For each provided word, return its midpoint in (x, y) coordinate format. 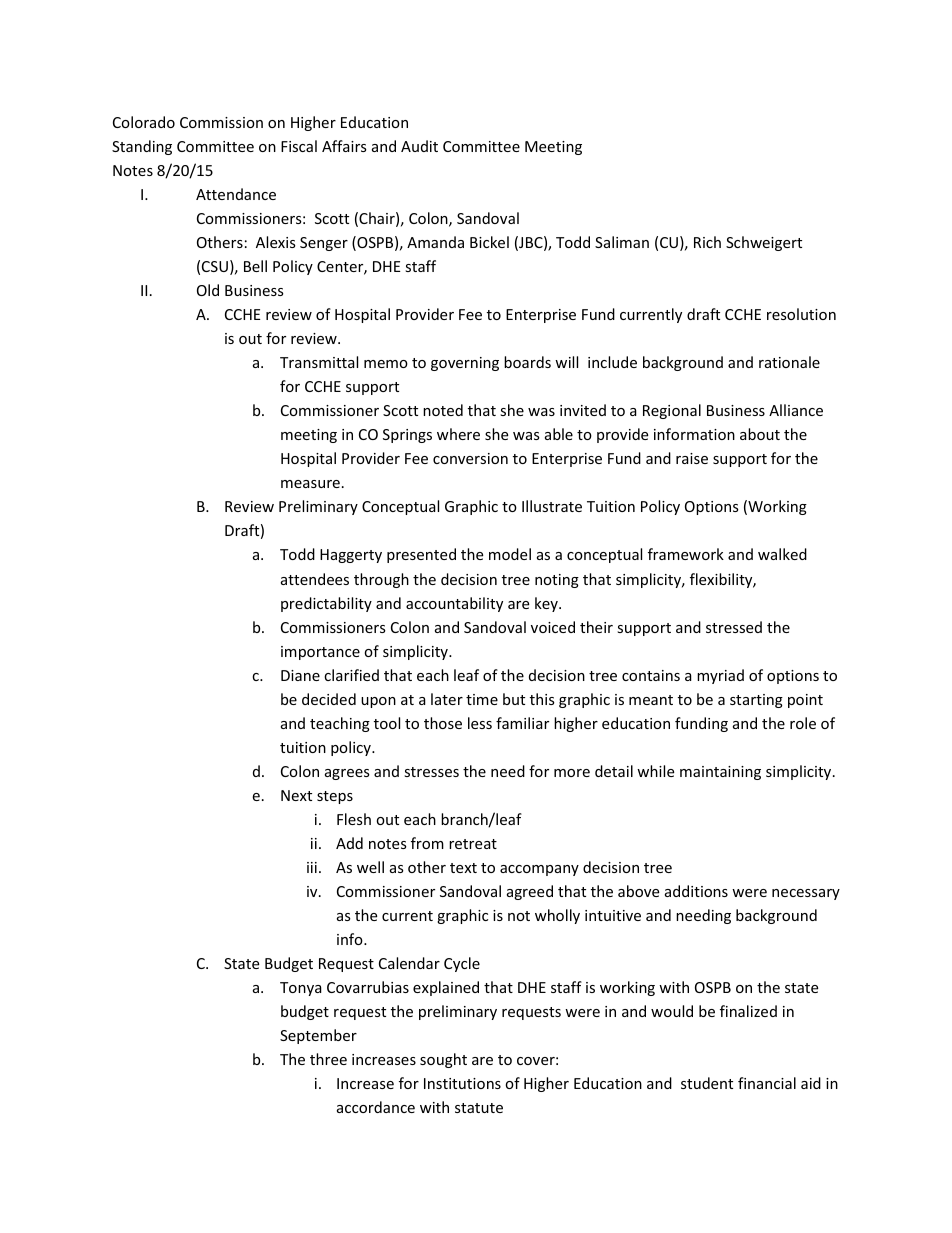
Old (208, 290)
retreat (473, 844)
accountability (454, 604)
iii (312, 867)
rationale (789, 362)
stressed (734, 627)
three (328, 1059)
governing (465, 364)
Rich (707, 242)
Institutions (462, 1083)
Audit (419, 146)
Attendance (236, 194)
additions (696, 891)
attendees (315, 579)
